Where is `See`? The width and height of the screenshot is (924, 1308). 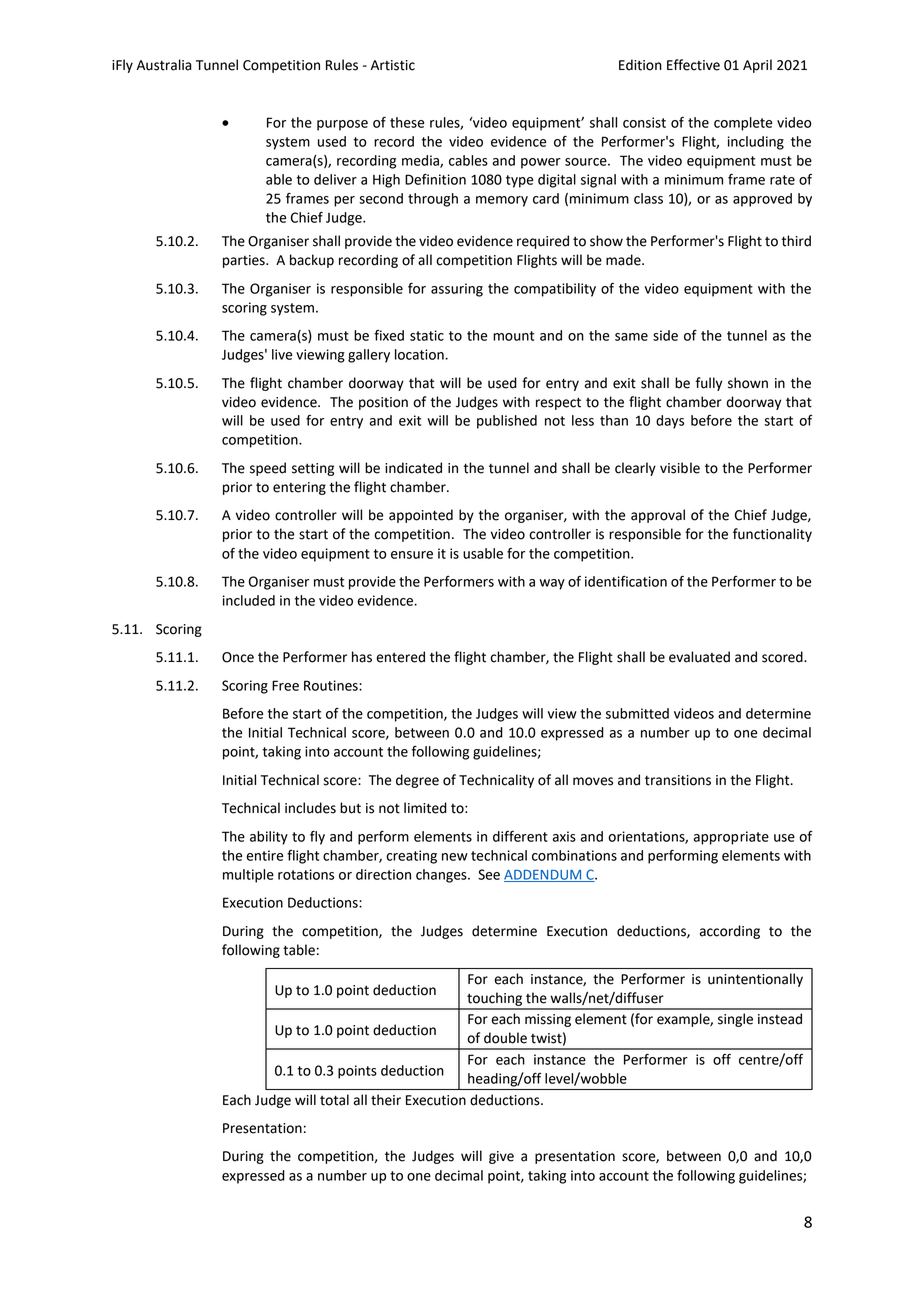
See is located at coordinates (489, 874).
